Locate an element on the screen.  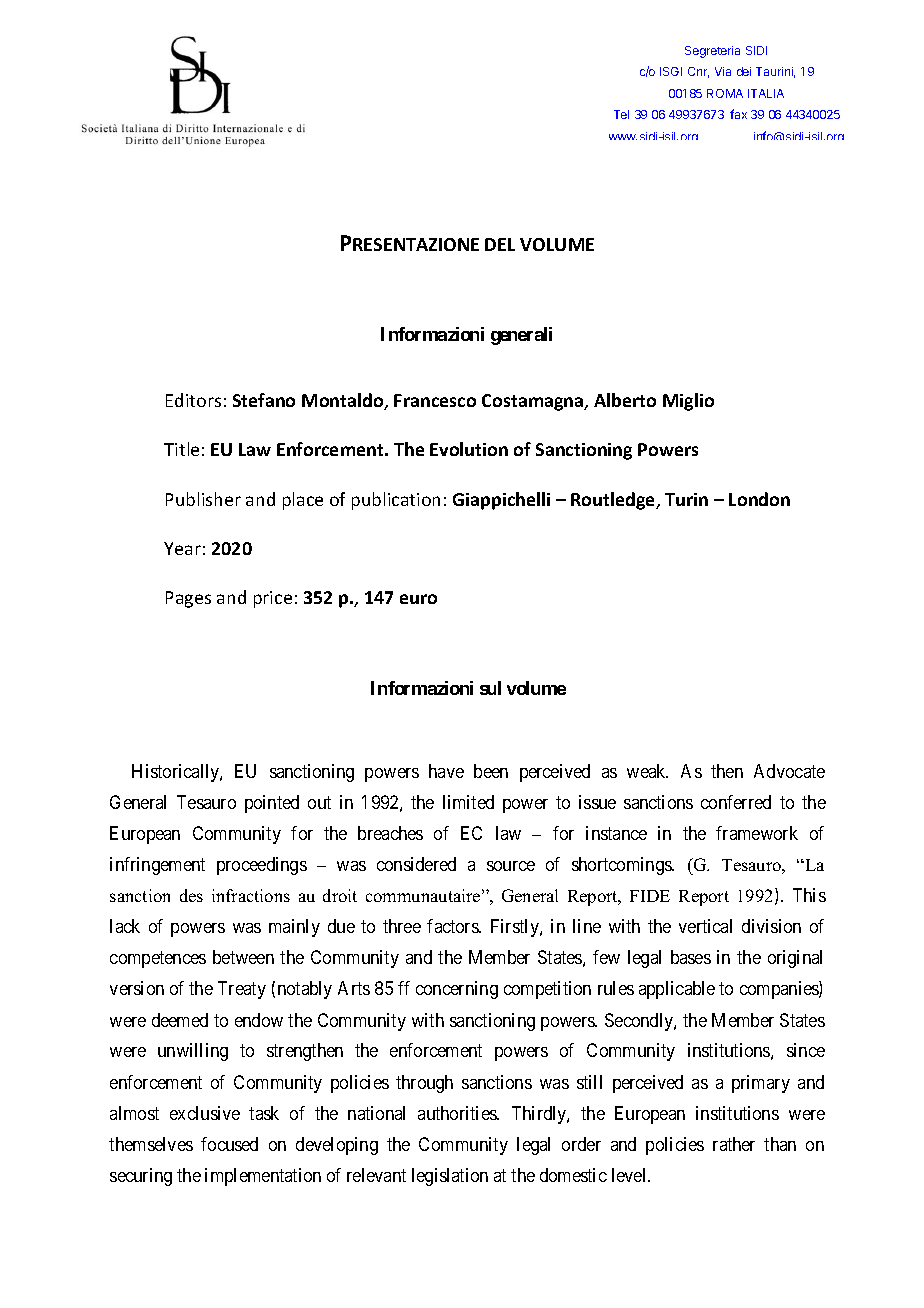
Tel is located at coordinates (621, 114).
